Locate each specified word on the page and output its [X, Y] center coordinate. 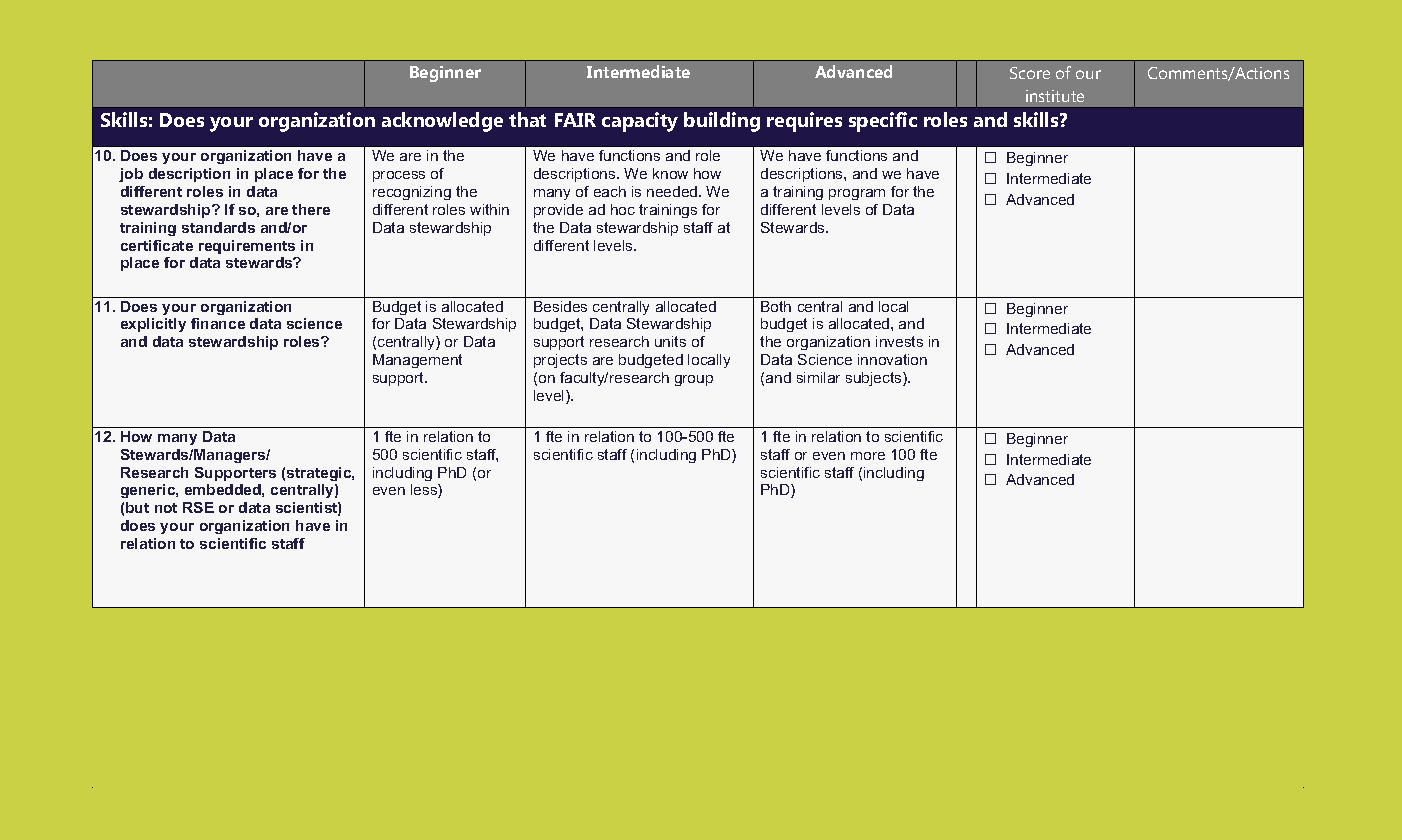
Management [417, 361]
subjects [875, 379]
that [527, 119]
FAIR [575, 120]
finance [218, 323]
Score [1030, 73]
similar [818, 377]
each [610, 191]
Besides [560, 306]
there [311, 209]
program [857, 194]
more [868, 456]
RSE [198, 507]
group [694, 380]
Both [776, 306]
